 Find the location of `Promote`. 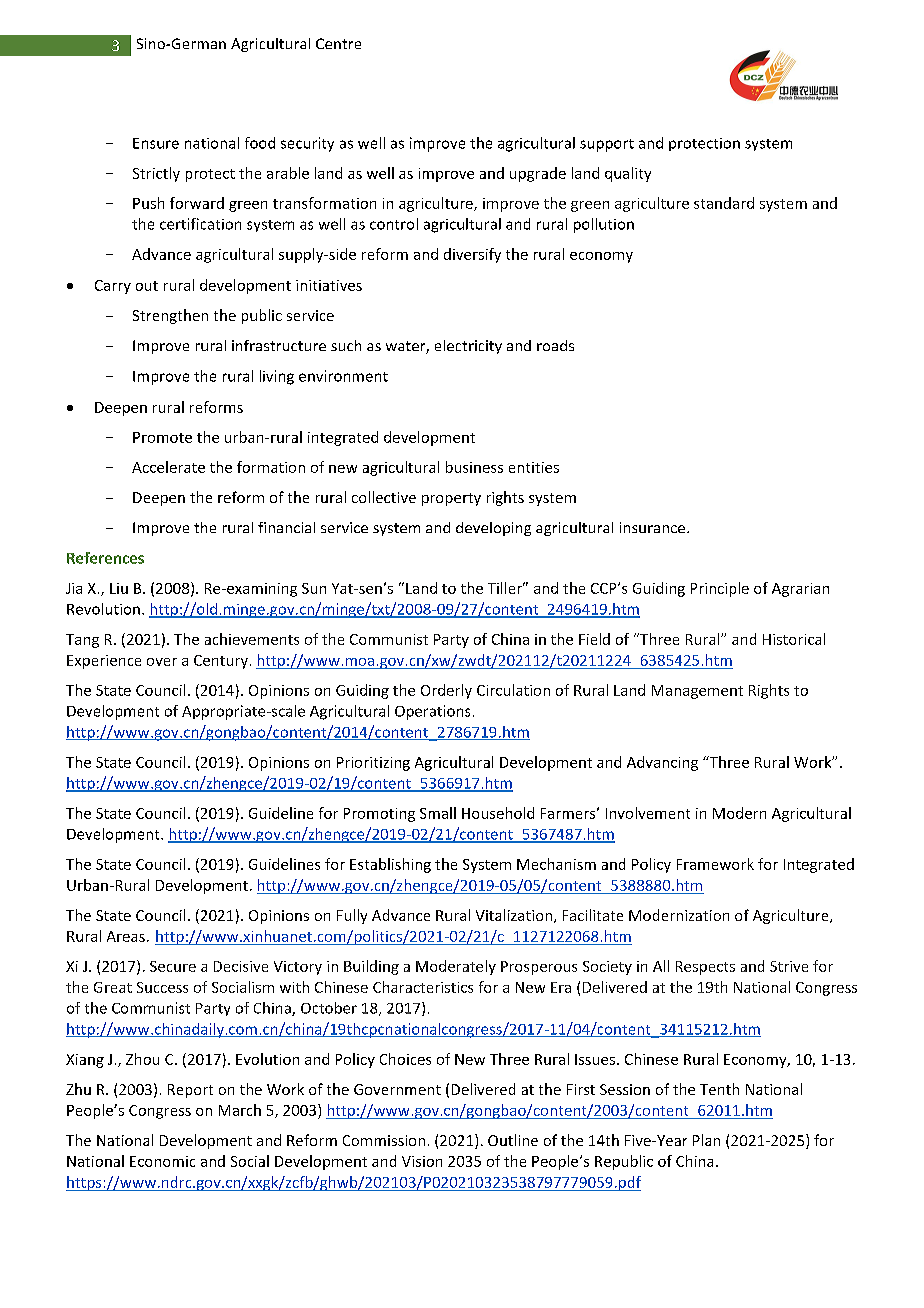

Promote is located at coordinates (162, 437).
